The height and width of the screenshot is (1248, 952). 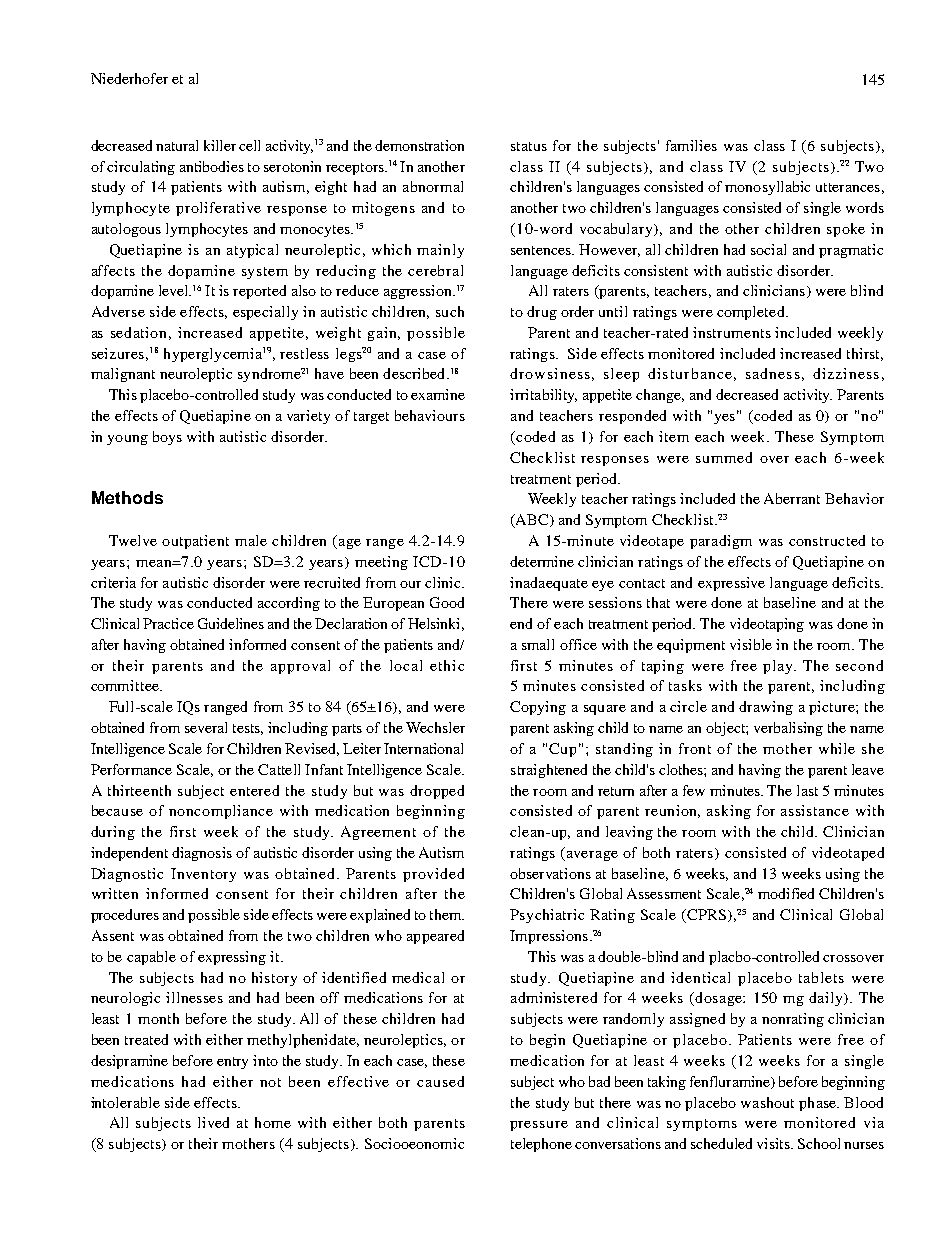 I want to click on Methods, so click(x=127, y=497).
